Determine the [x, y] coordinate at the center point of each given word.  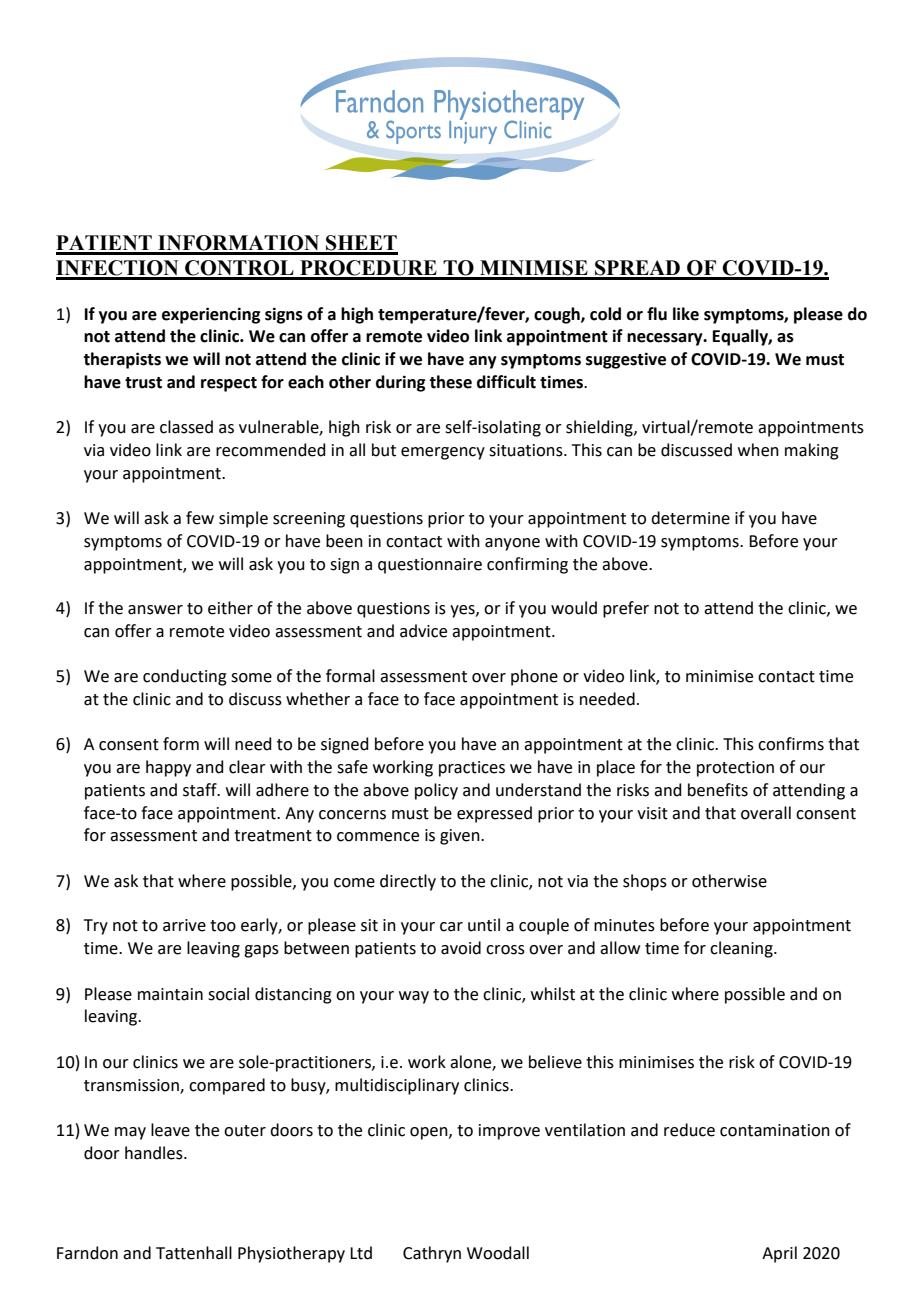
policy [436, 791]
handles [155, 1153]
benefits [718, 790]
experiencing [211, 315]
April [779, 1254]
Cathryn [432, 1254]
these [450, 382]
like [686, 314]
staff [201, 790]
